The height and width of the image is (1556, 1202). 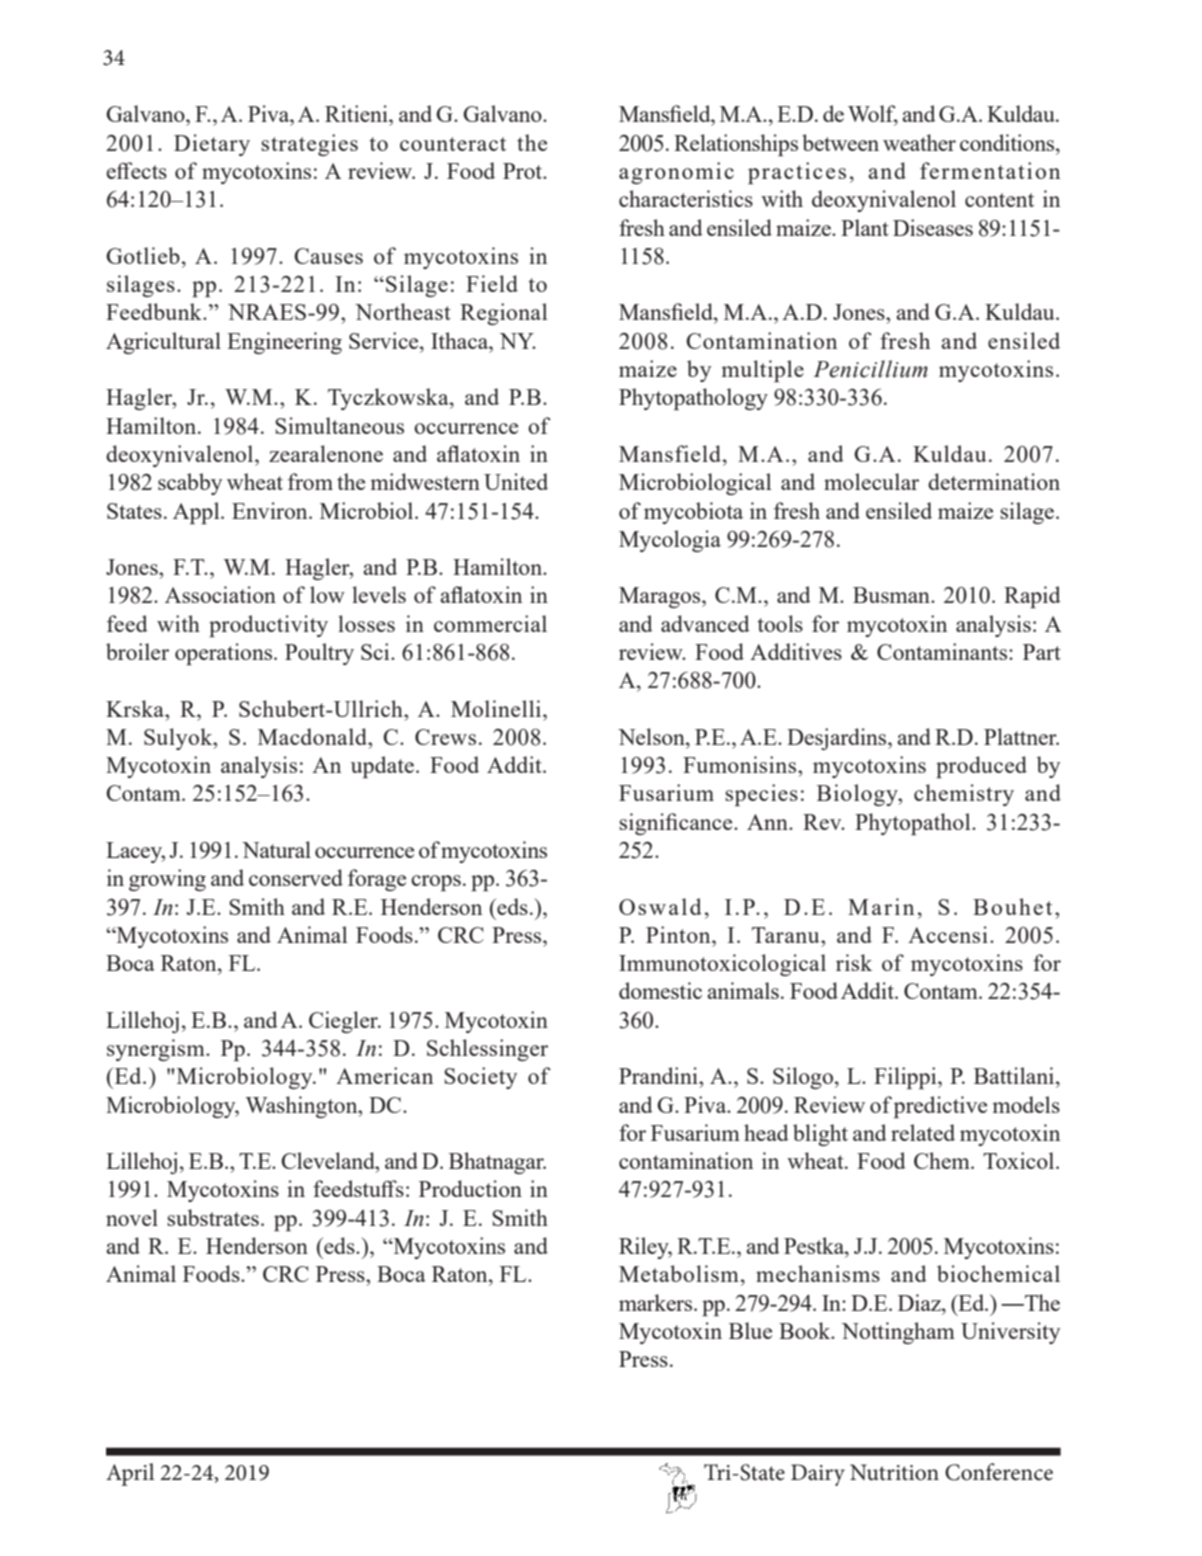 What do you see at coordinates (276, 849) in the image?
I see `Natural` at bounding box center [276, 849].
